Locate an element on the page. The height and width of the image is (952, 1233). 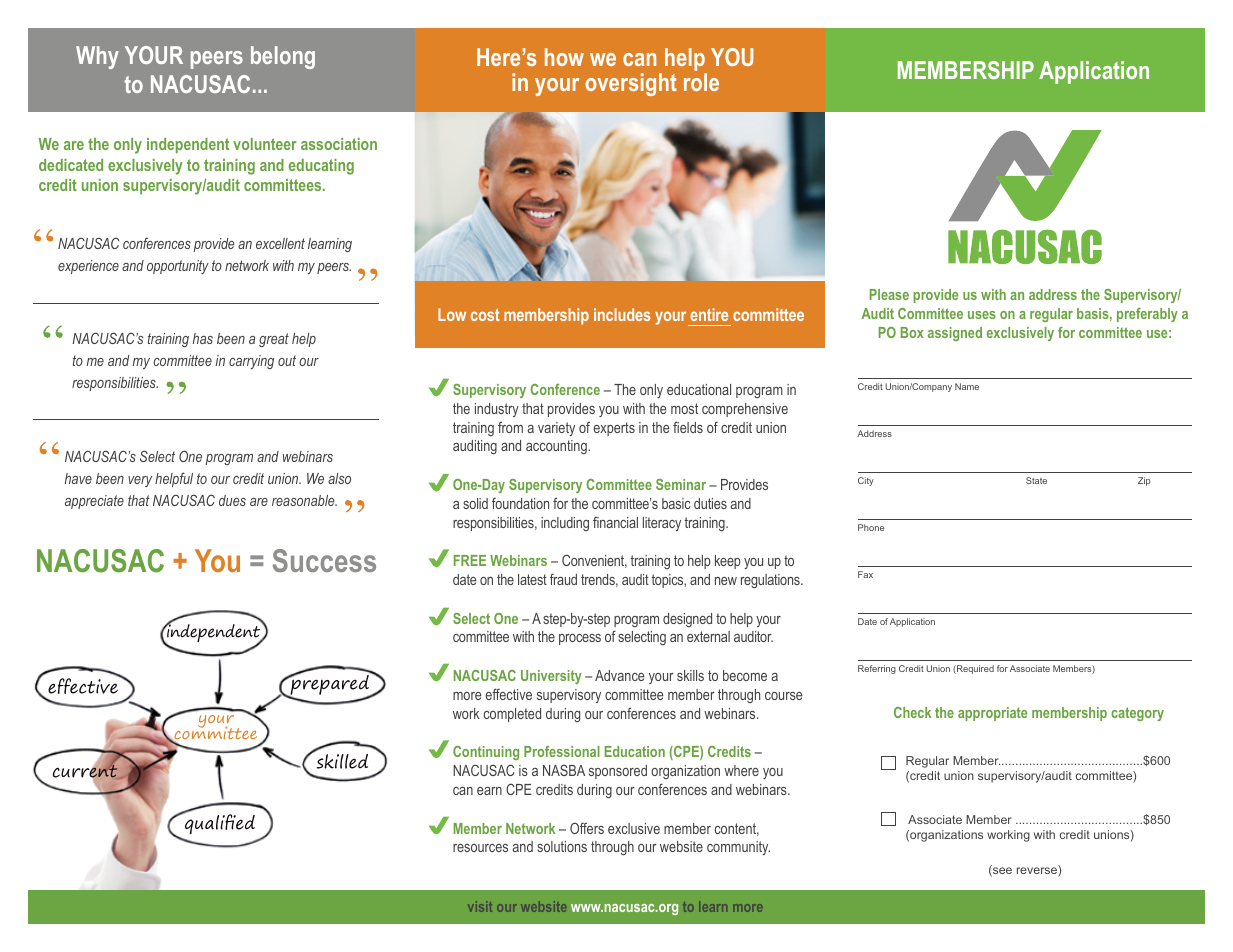
Offers is located at coordinates (587, 828).
